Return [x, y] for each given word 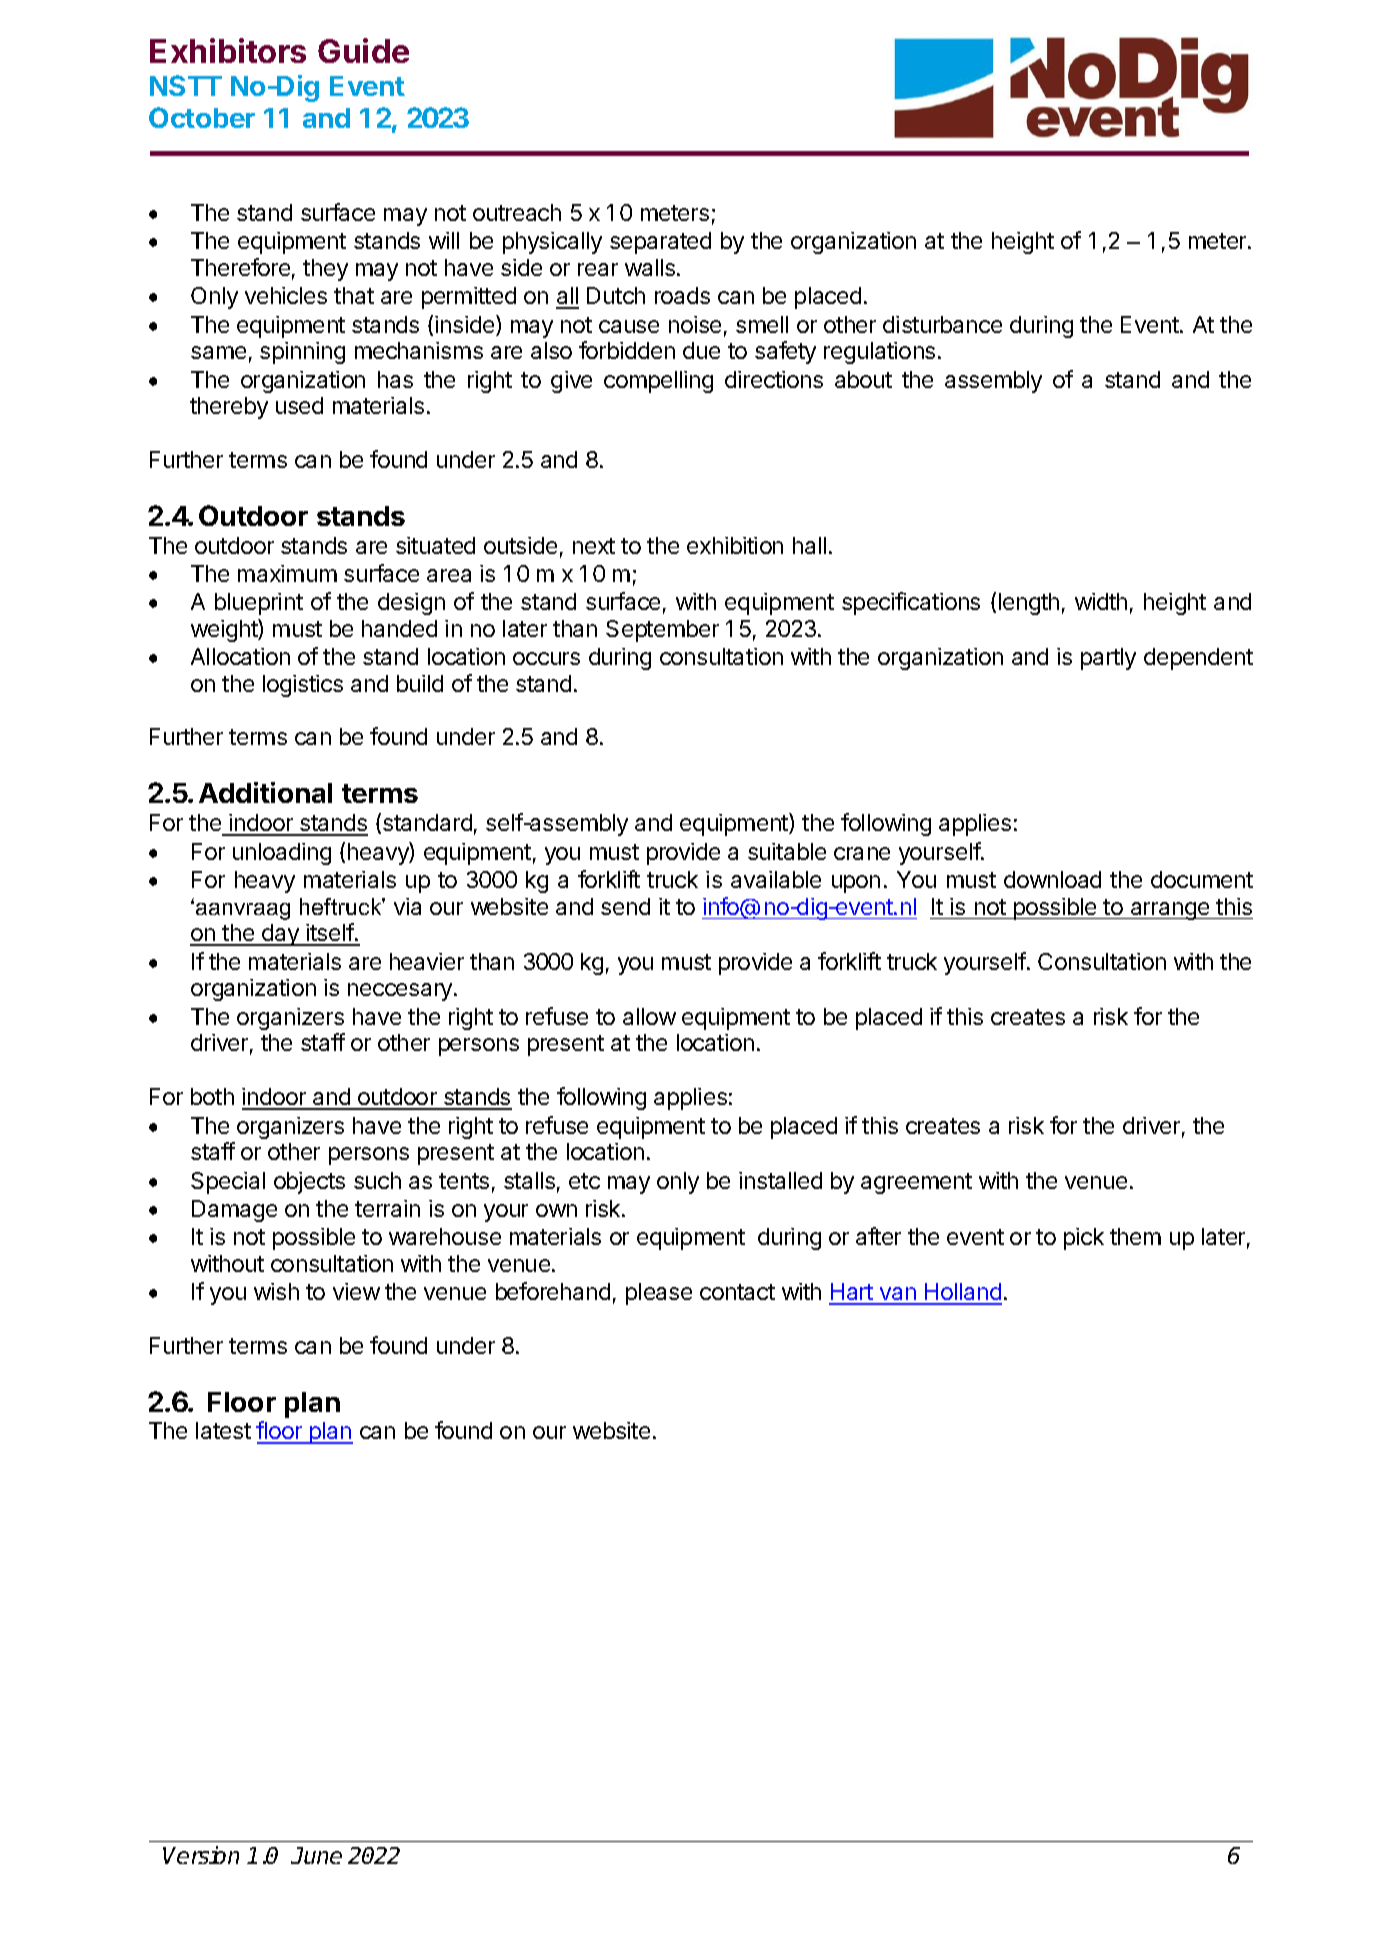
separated [660, 243]
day [280, 935]
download [1052, 879]
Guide [363, 50]
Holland [962, 1293]
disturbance [942, 324]
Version [201, 1855]
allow [649, 1016]
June [316, 1855]
